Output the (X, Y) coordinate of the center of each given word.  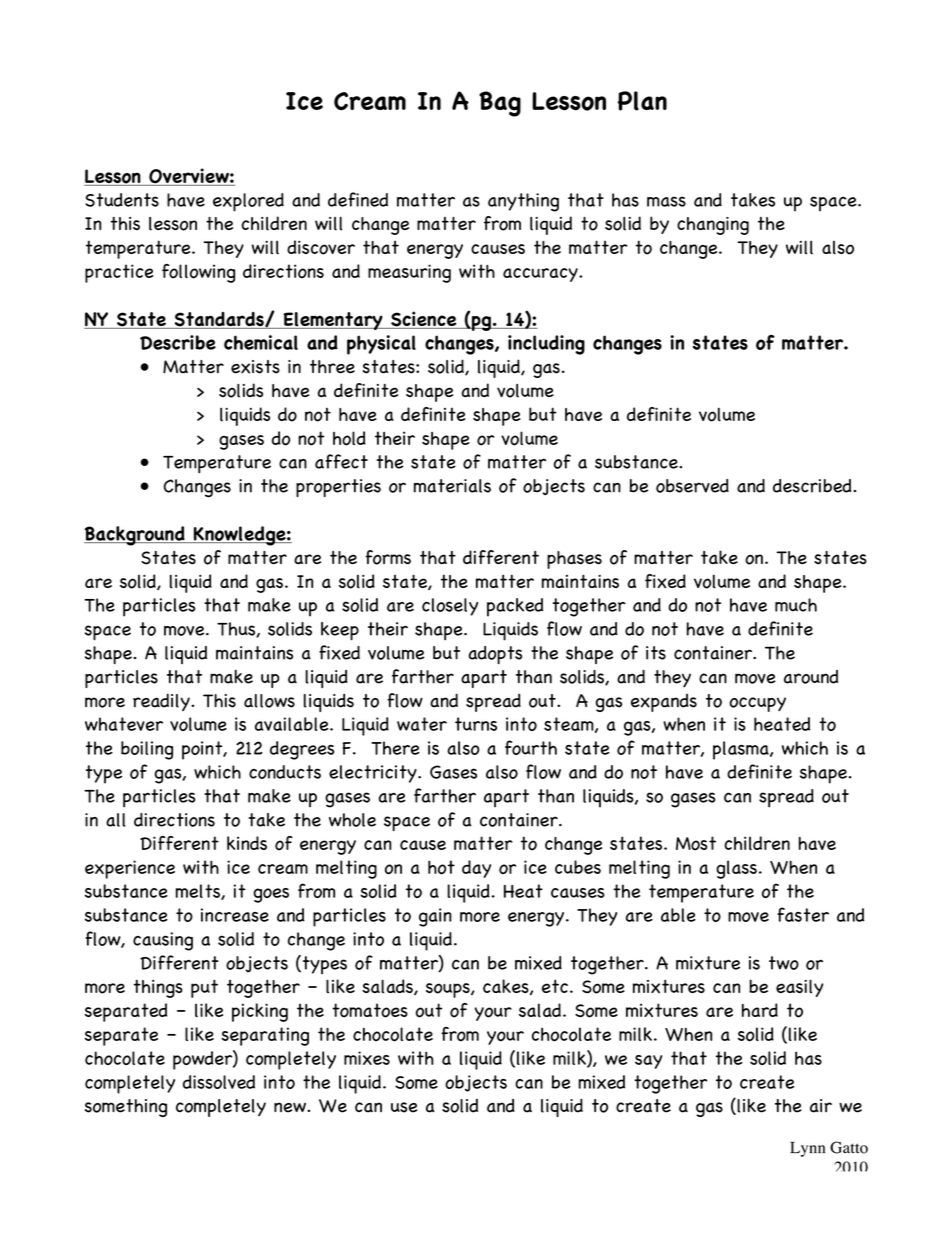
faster (803, 914)
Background (135, 536)
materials (452, 486)
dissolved (219, 1082)
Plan (642, 101)
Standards (219, 320)
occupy (757, 704)
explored (248, 202)
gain (435, 917)
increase (235, 915)
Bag (500, 104)
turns (476, 724)
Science (424, 320)
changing (713, 226)
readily (162, 702)
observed (692, 486)
